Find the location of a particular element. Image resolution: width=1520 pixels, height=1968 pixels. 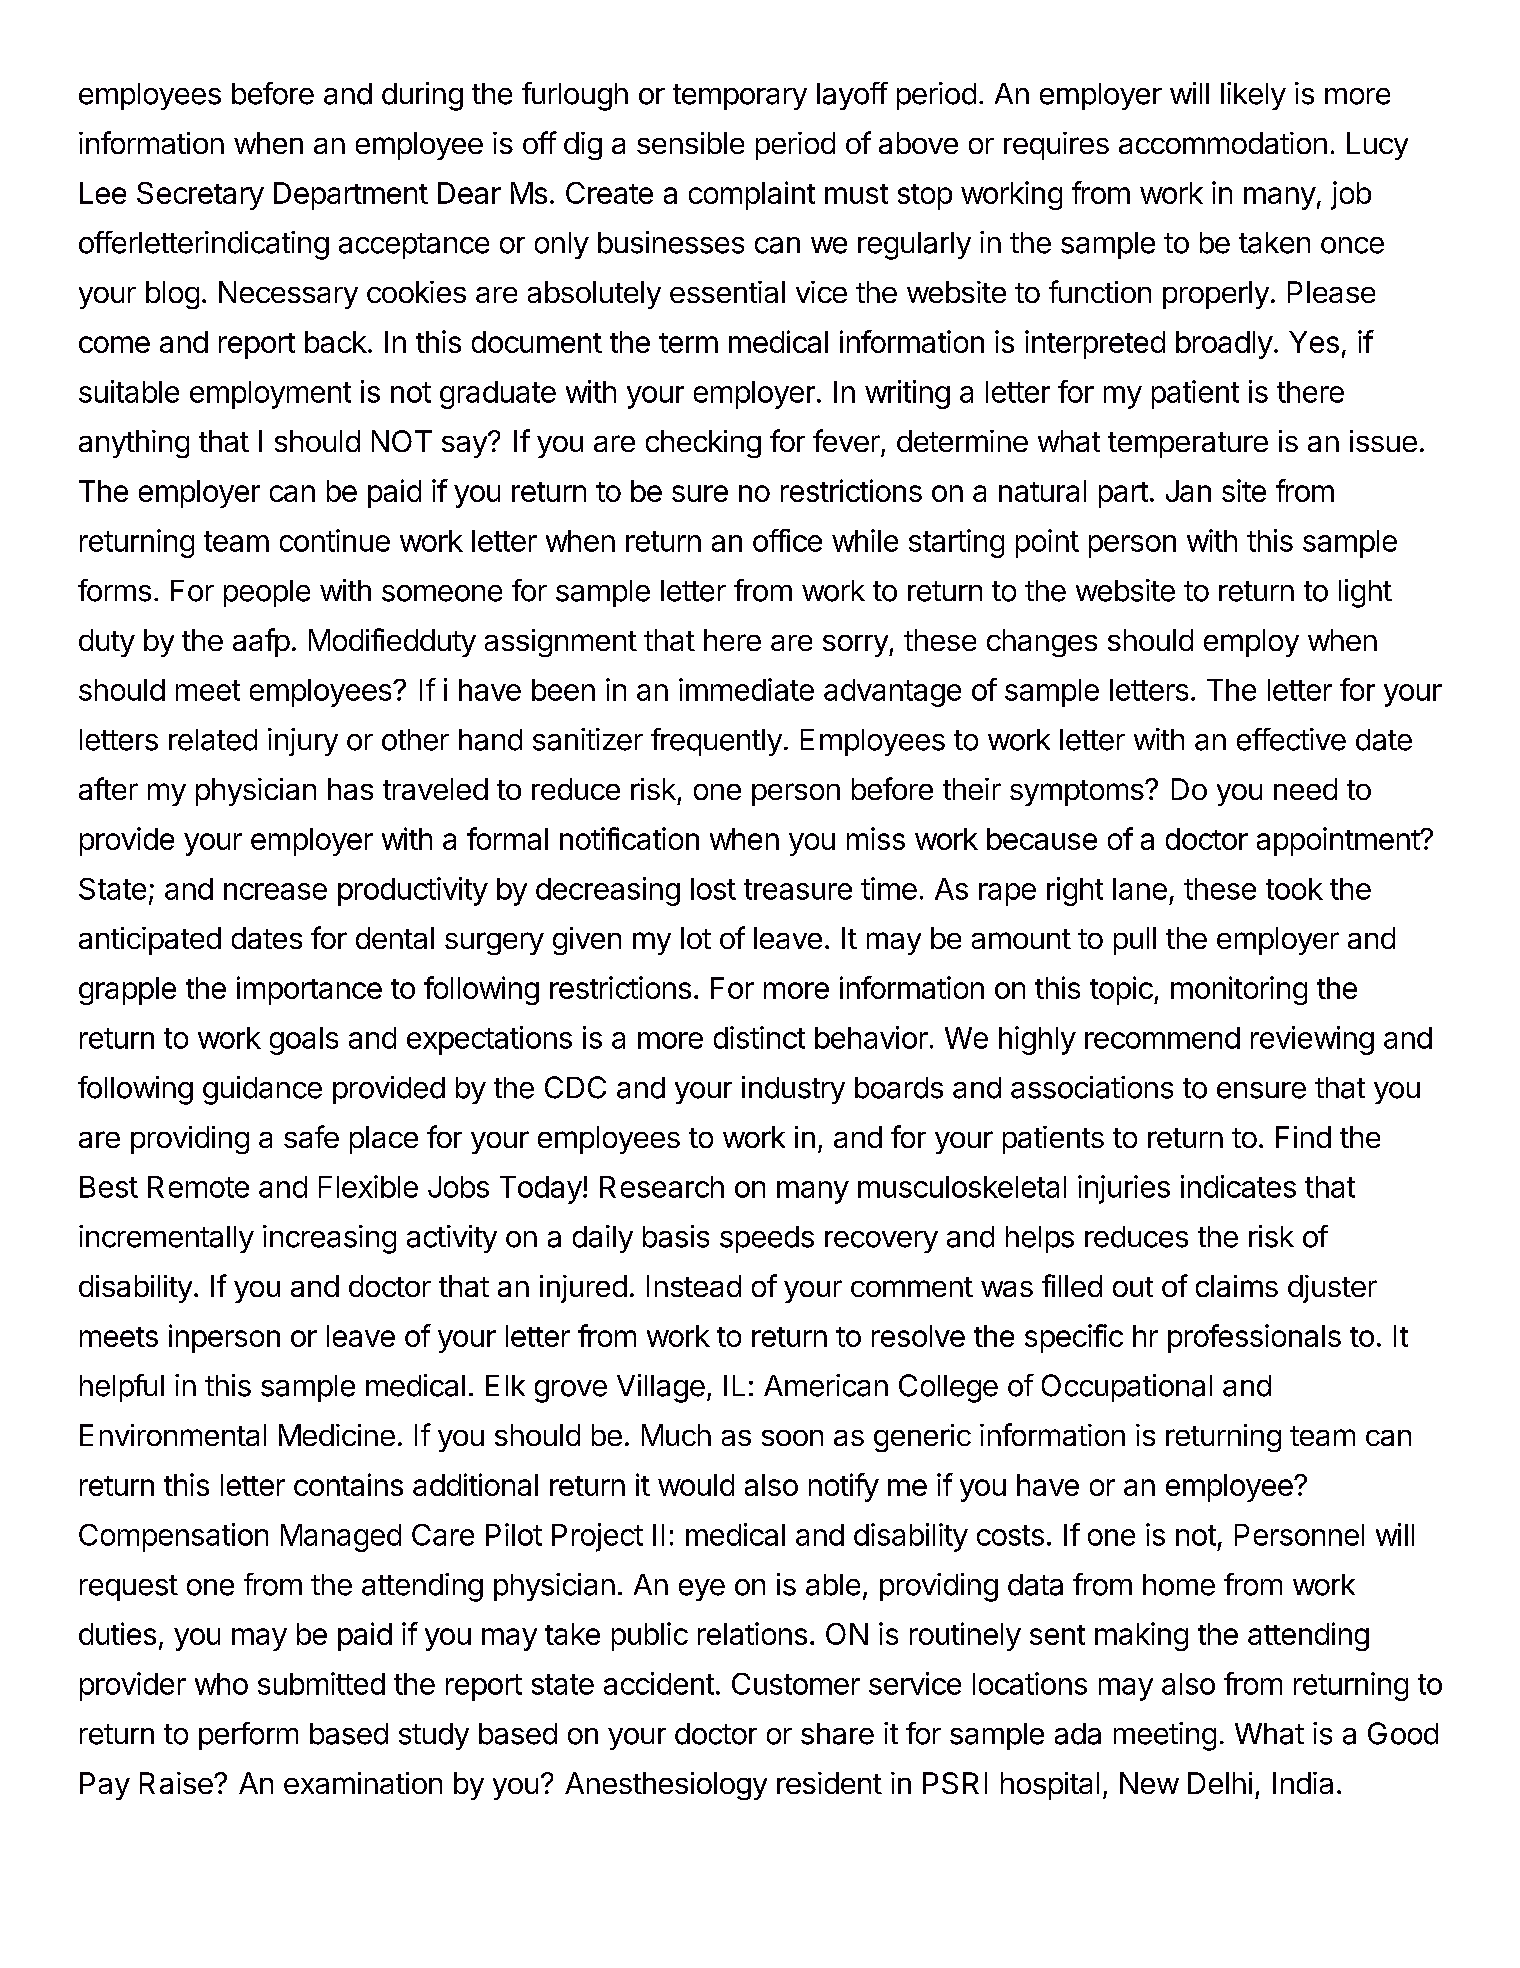

speeds is located at coordinates (767, 1239).
